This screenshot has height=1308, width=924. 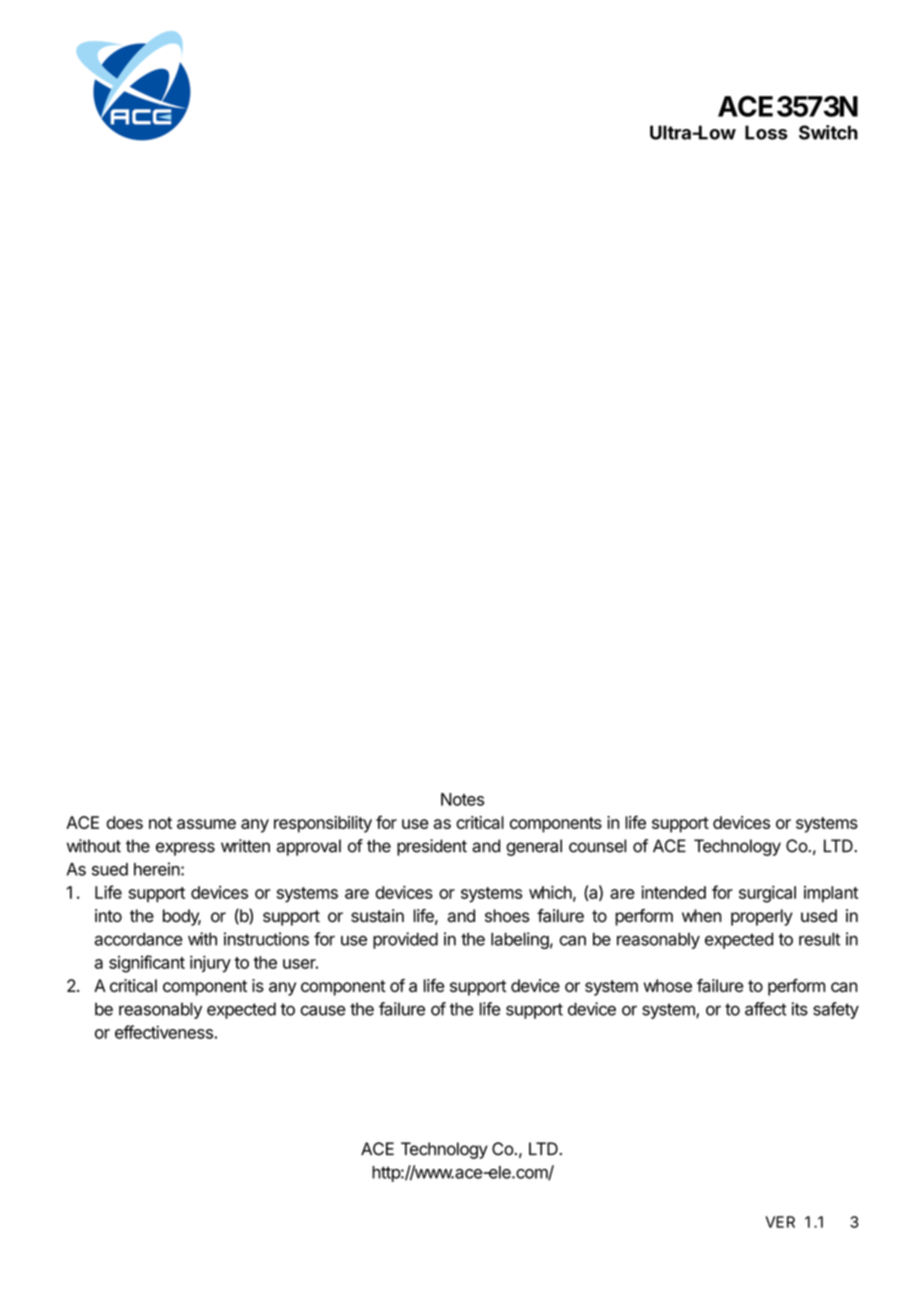 What do you see at coordinates (766, 132) in the screenshot?
I see `Loss` at bounding box center [766, 132].
